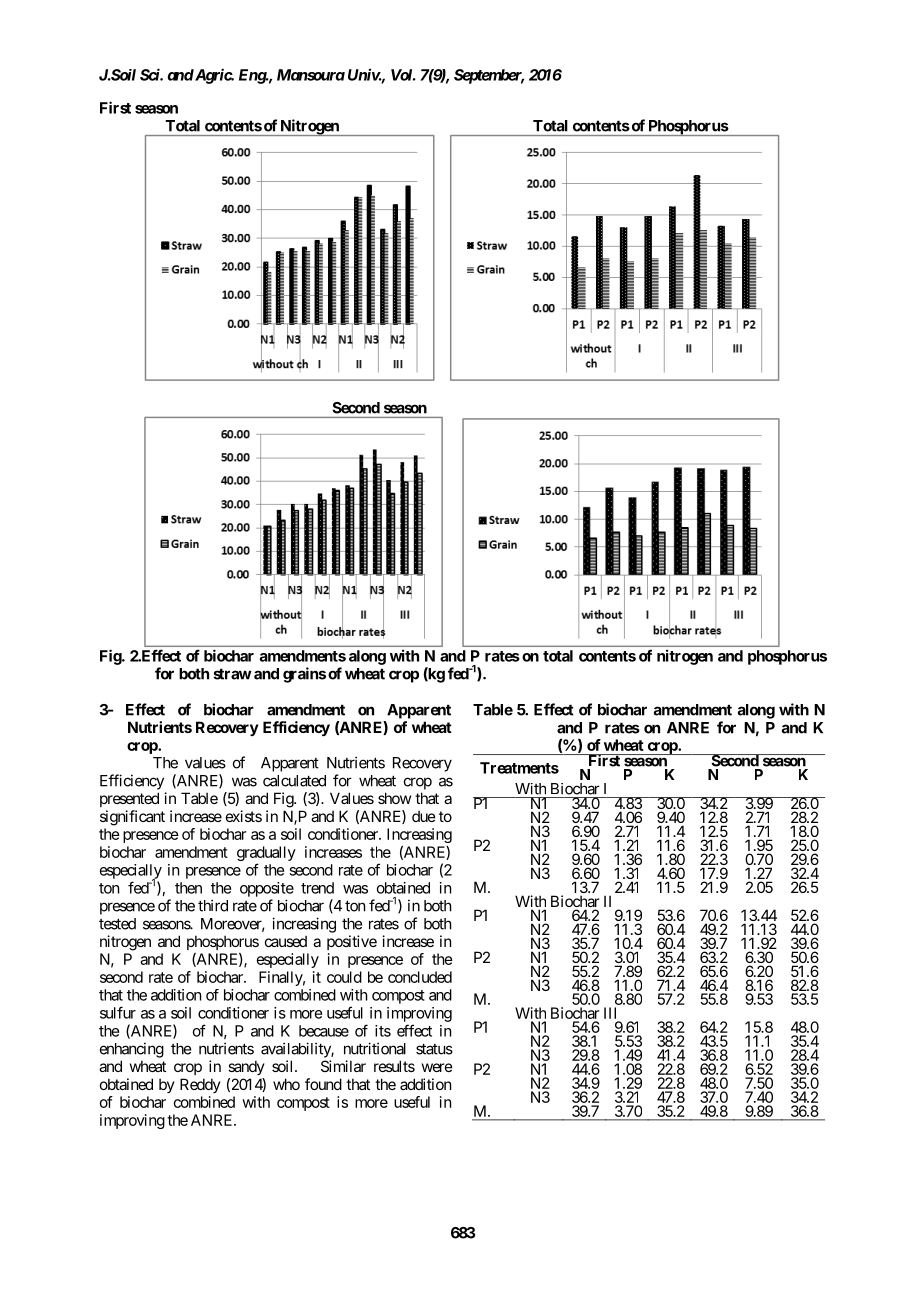 The image size is (924, 1308). What do you see at coordinates (394, 798) in the image?
I see `show` at bounding box center [394, 798].
